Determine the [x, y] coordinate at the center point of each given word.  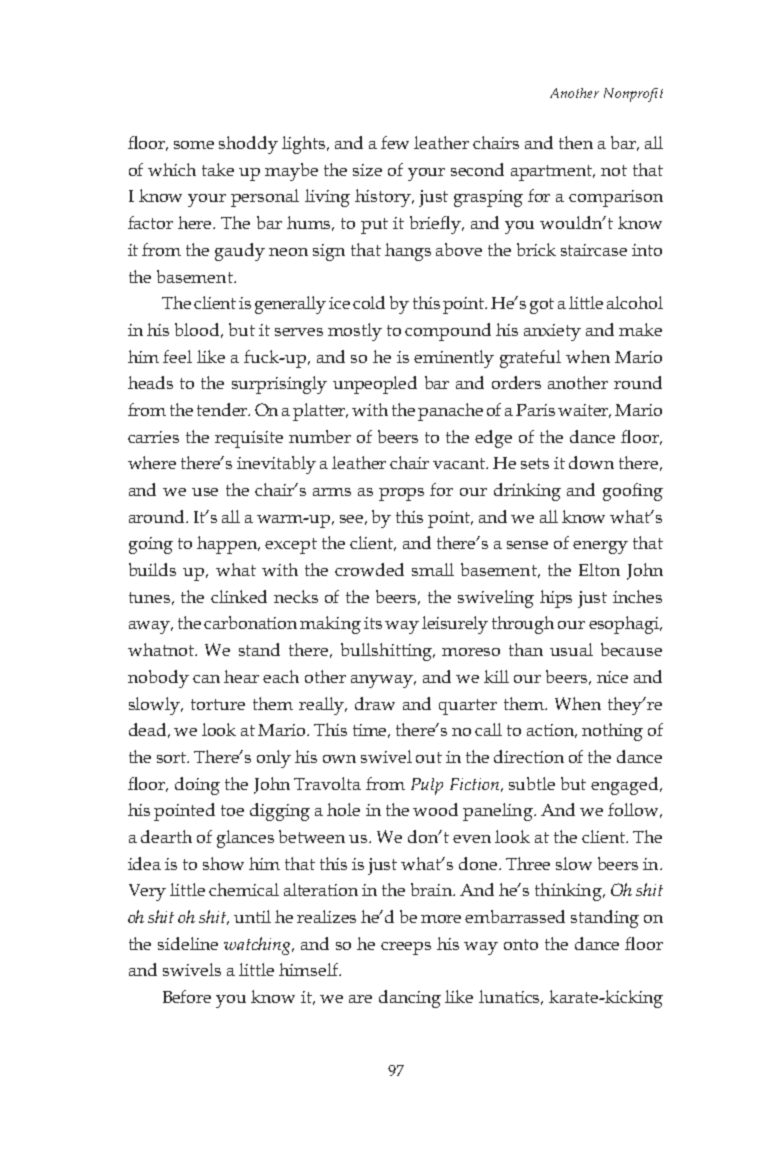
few [395, 142]
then [576, 142]
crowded [369, 569]
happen [228, 545]
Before [187, 996]
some [194, 145]
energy [600, 547]
